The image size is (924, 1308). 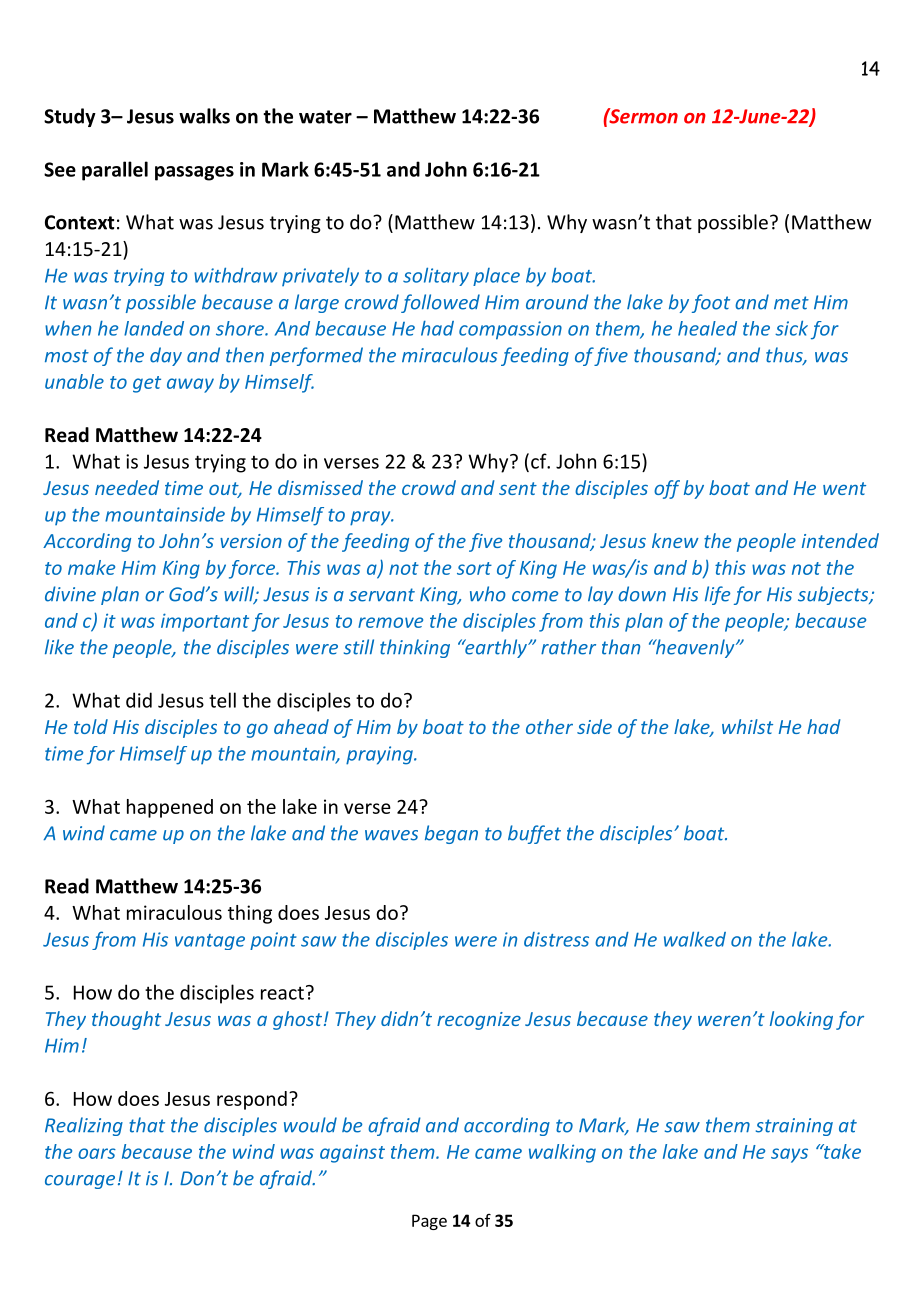 I want to click on sent, so click(x=518, y=488).
